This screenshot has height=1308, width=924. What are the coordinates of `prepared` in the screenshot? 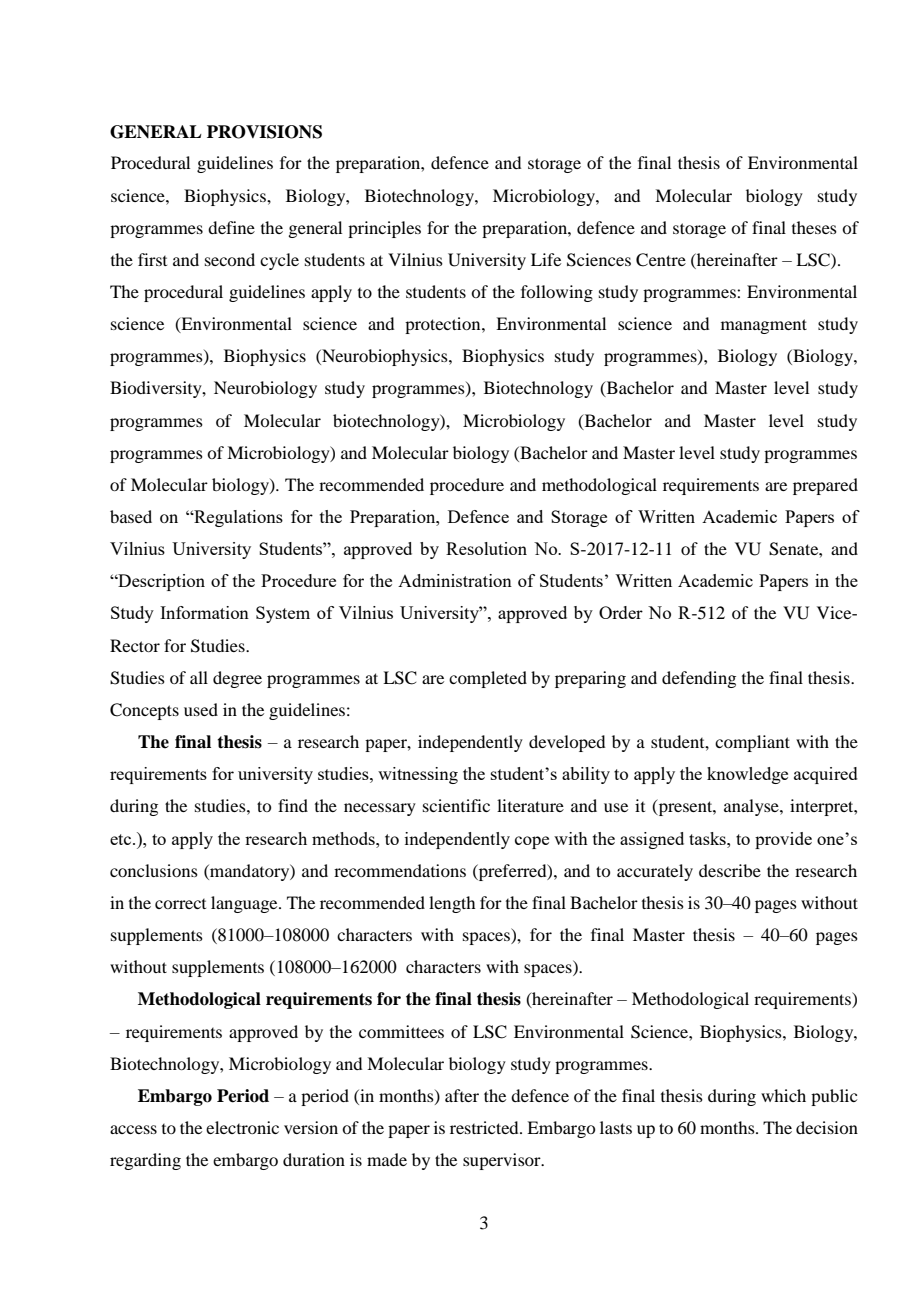 It's located at (825, 486).
